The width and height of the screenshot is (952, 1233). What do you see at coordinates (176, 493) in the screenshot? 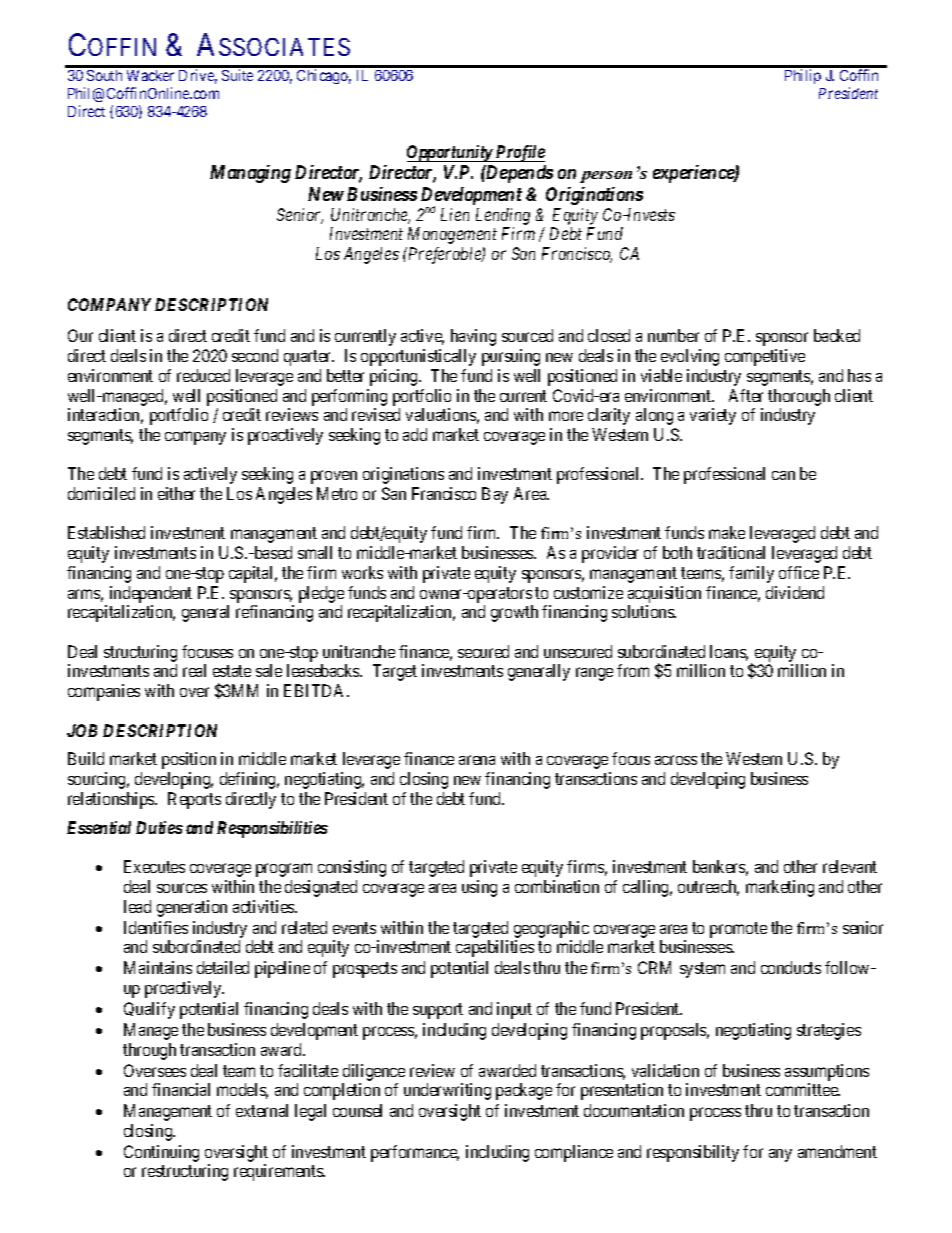
I see `either` at bounding box center [176, 493].
